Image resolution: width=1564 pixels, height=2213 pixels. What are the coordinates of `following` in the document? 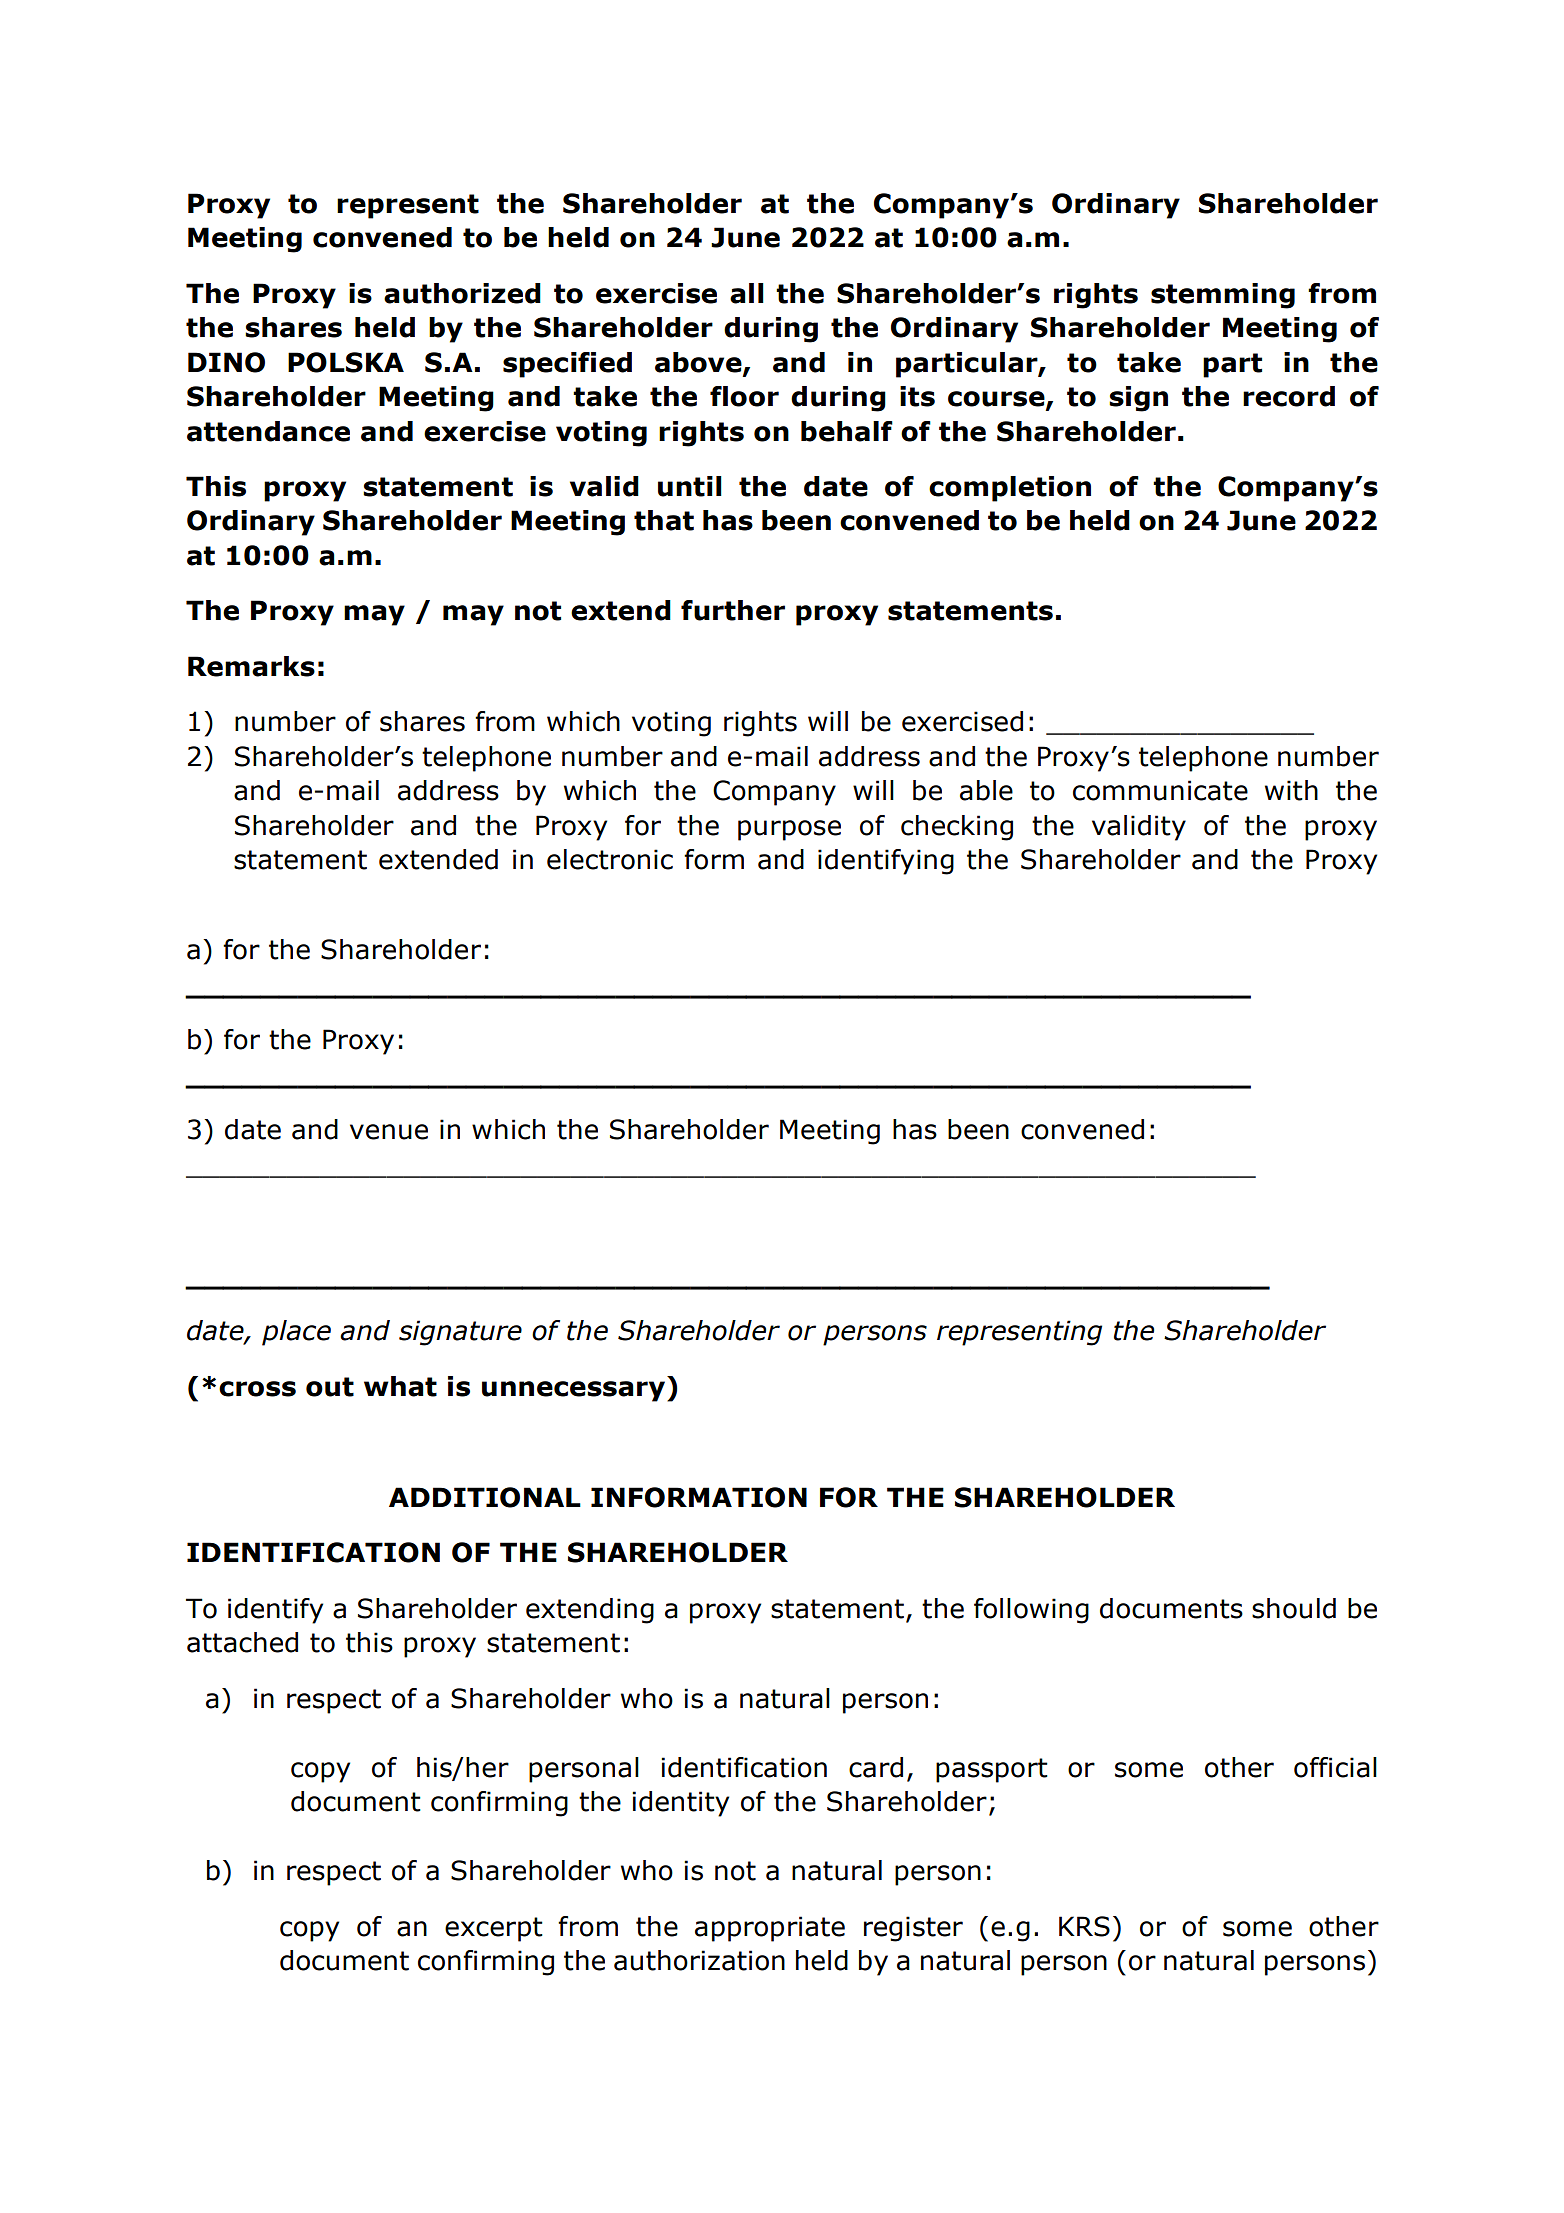 It's located at (1031, 1611).
